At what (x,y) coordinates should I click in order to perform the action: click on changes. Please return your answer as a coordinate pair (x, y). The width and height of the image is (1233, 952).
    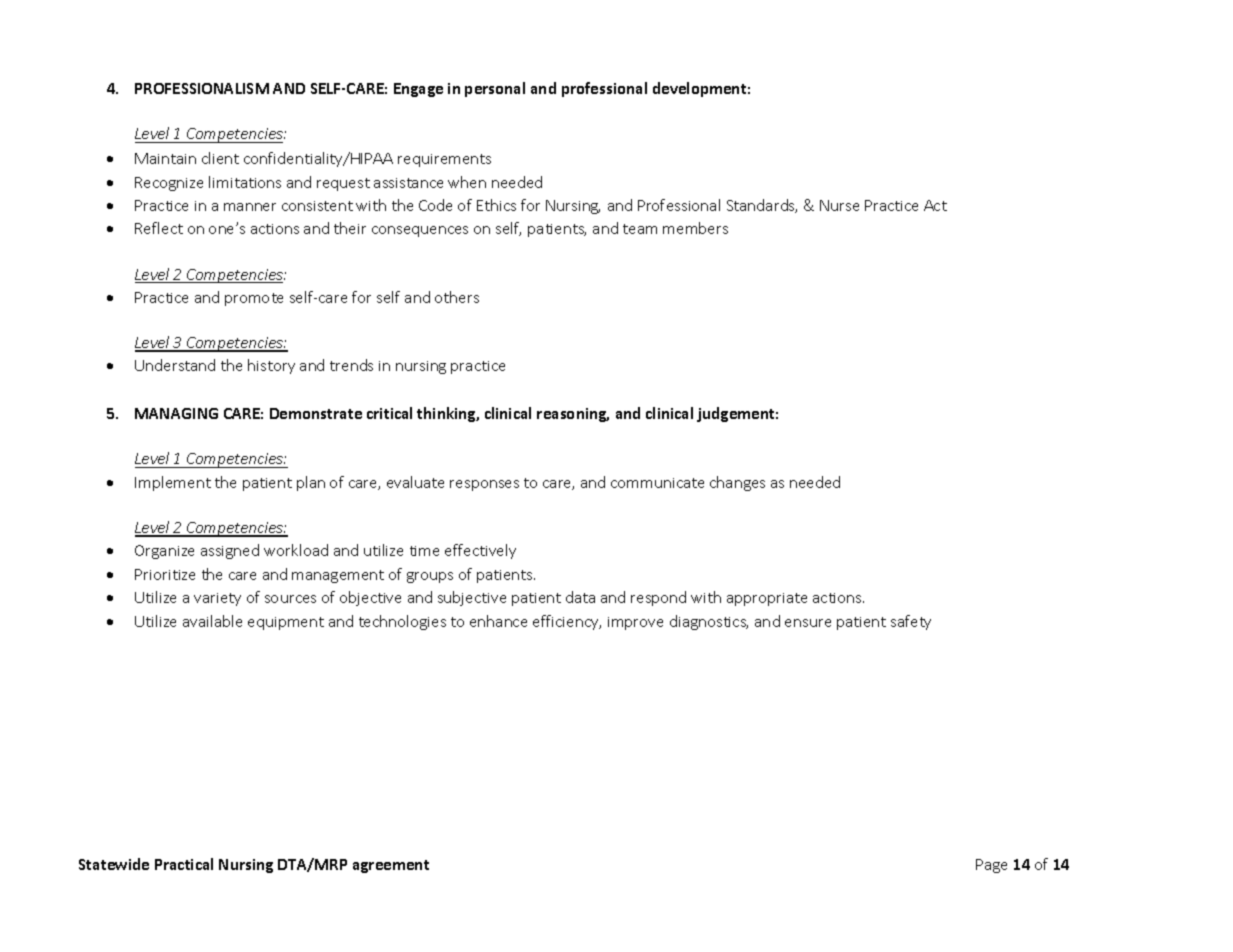
    Looking at the image, I should click on (737, 483).
